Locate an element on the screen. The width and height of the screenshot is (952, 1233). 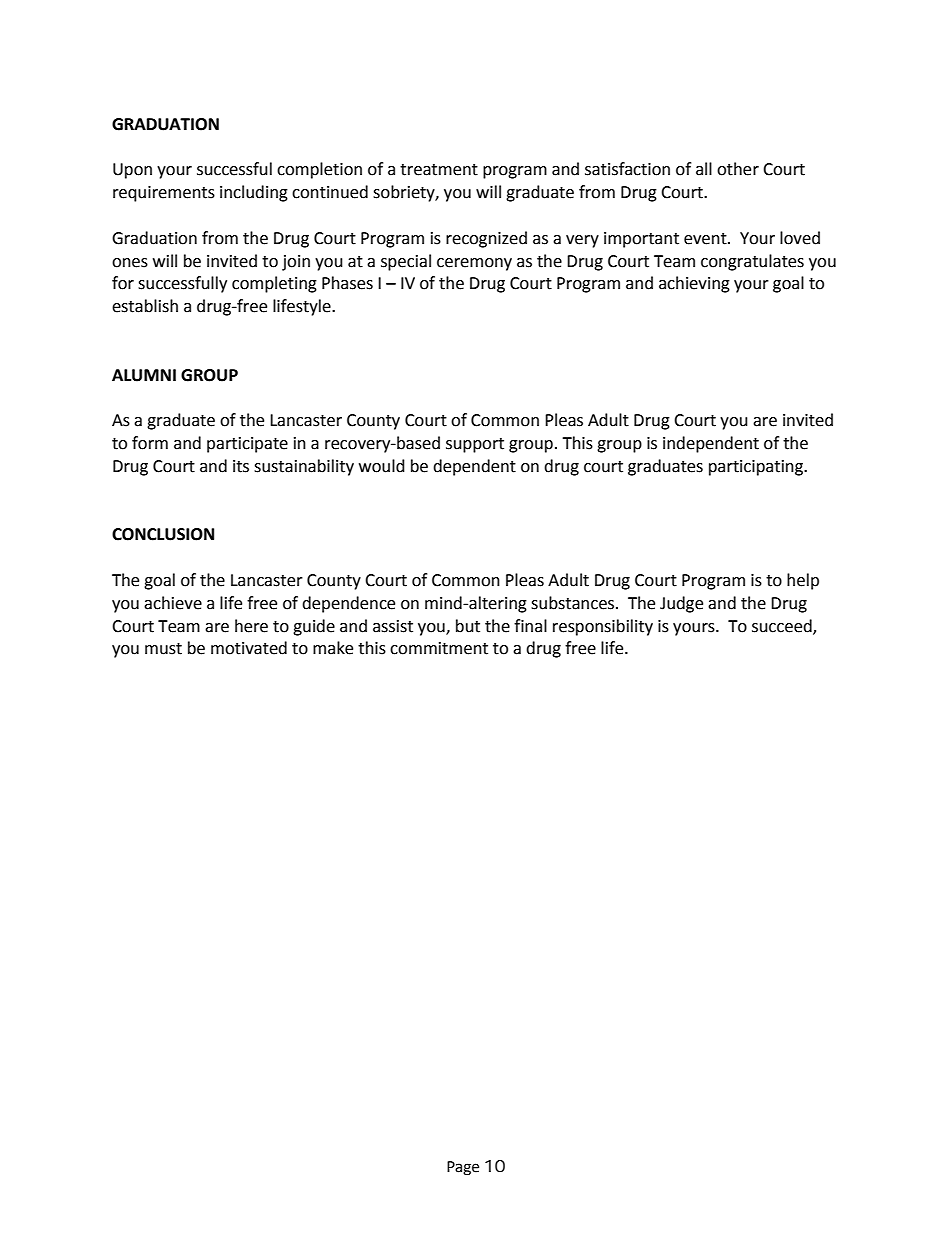
succeed is located at coordinates (783, 626).
